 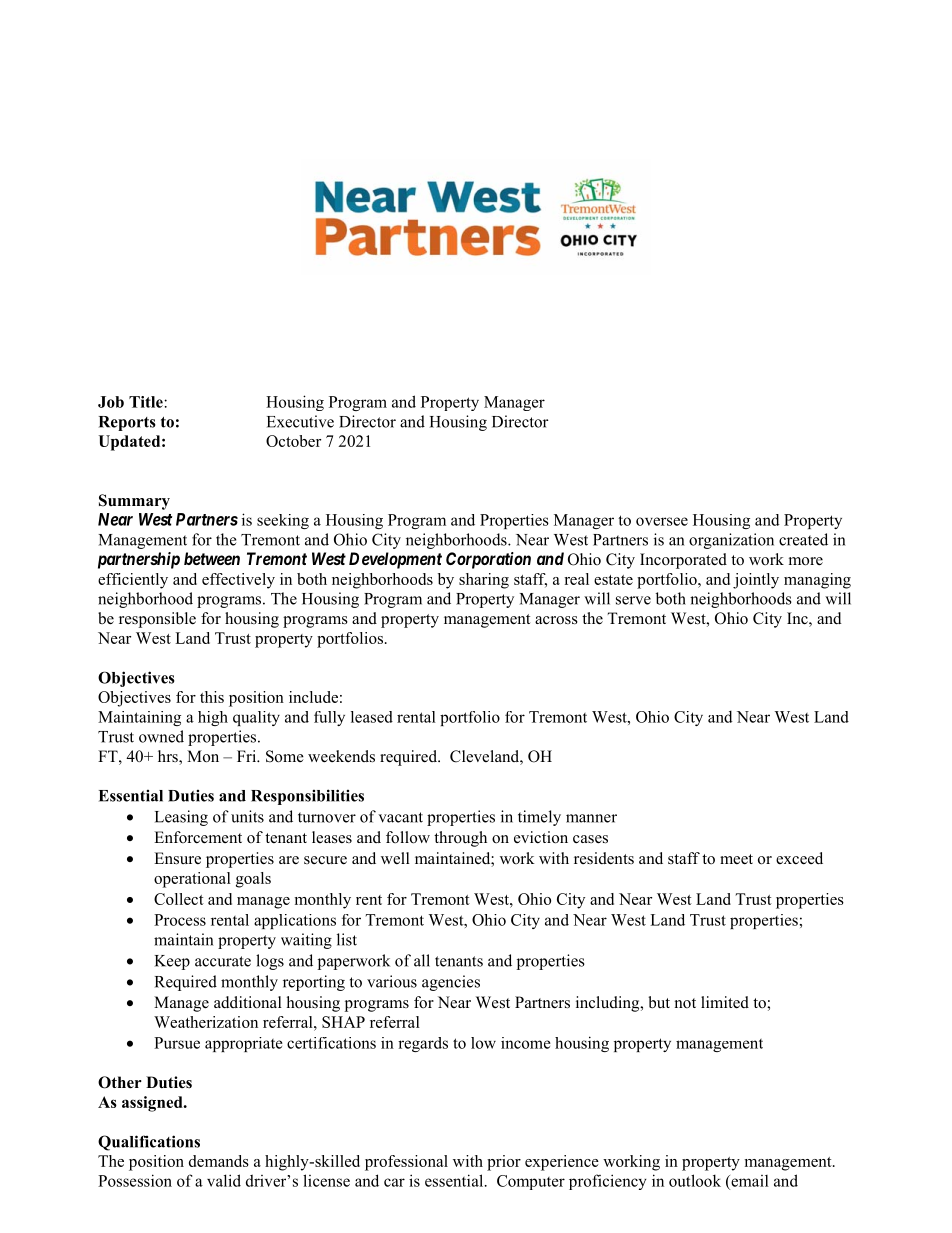 What do you see at coordinates (300, 421) in the page?
I see `Executive` at bounding box center [300, 421].
